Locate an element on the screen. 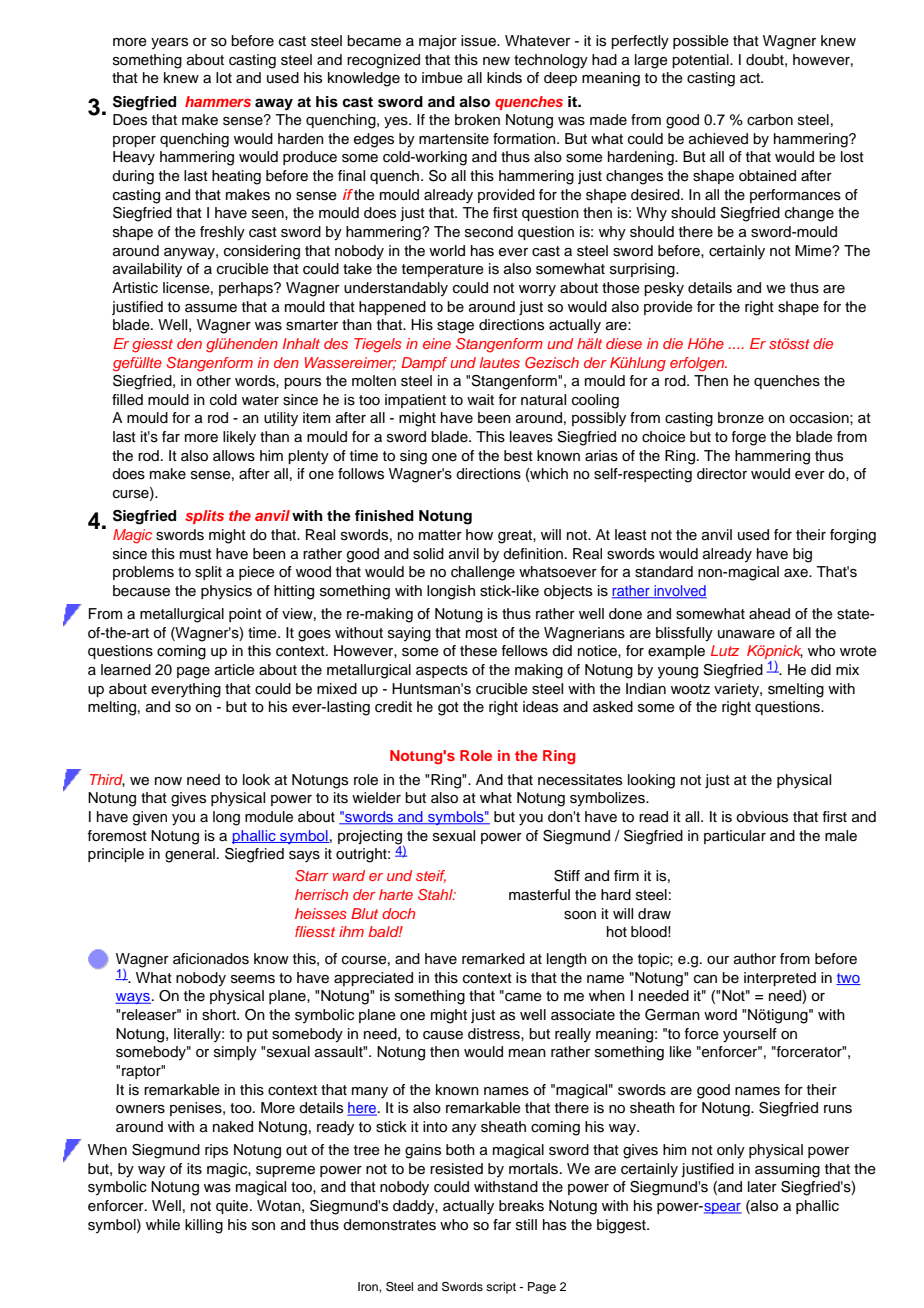 Image resolution: width=924 pixels, height=1308 pixels. kinds is located at coordinates (504, 78).
